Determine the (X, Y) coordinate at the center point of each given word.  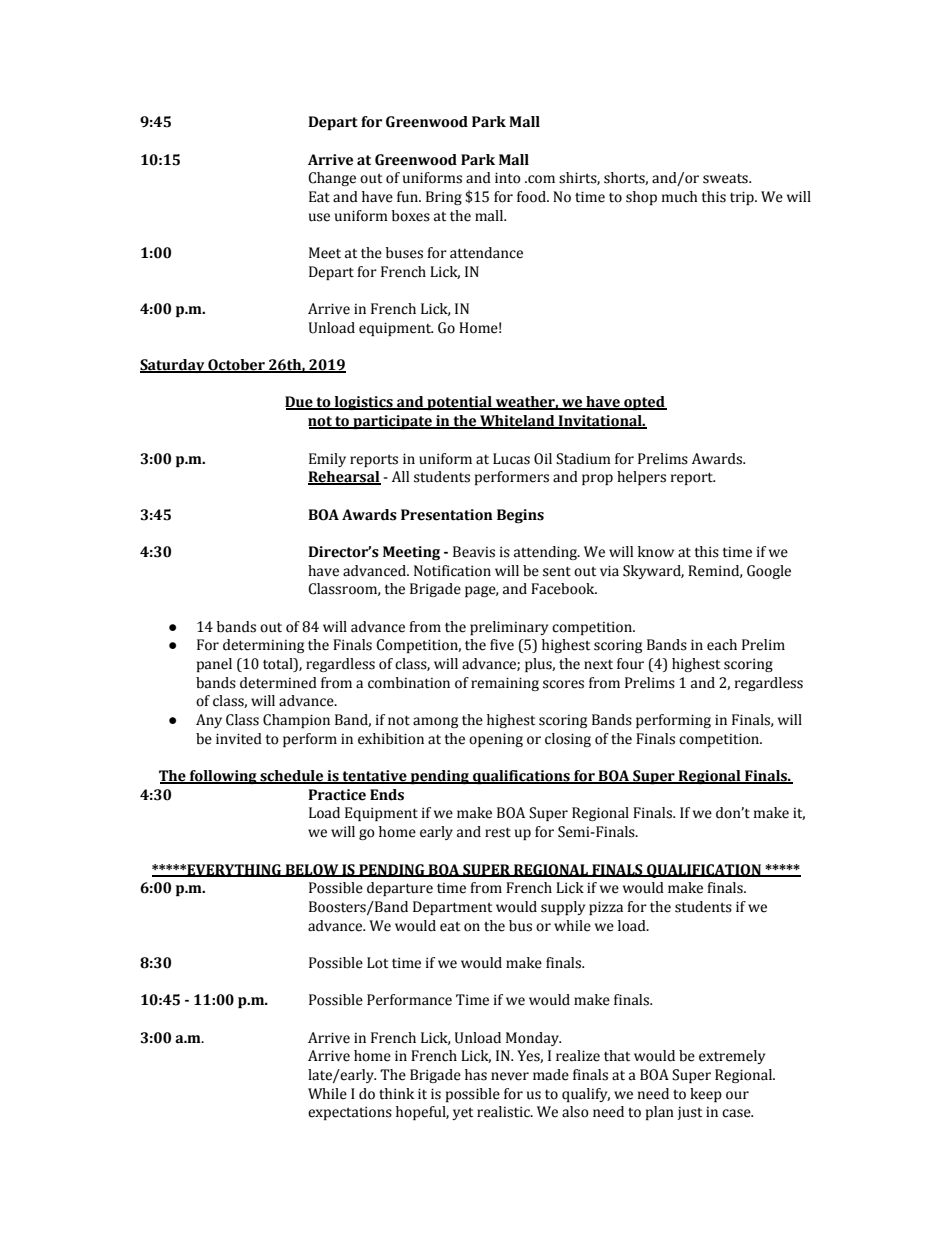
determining (263, 646)
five (502, 645)
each (722, 645)
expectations (350, 1113)
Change (332, 179)
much (680, 197)
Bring (444, 198)
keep (706, 1095)
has (476, 1075)
